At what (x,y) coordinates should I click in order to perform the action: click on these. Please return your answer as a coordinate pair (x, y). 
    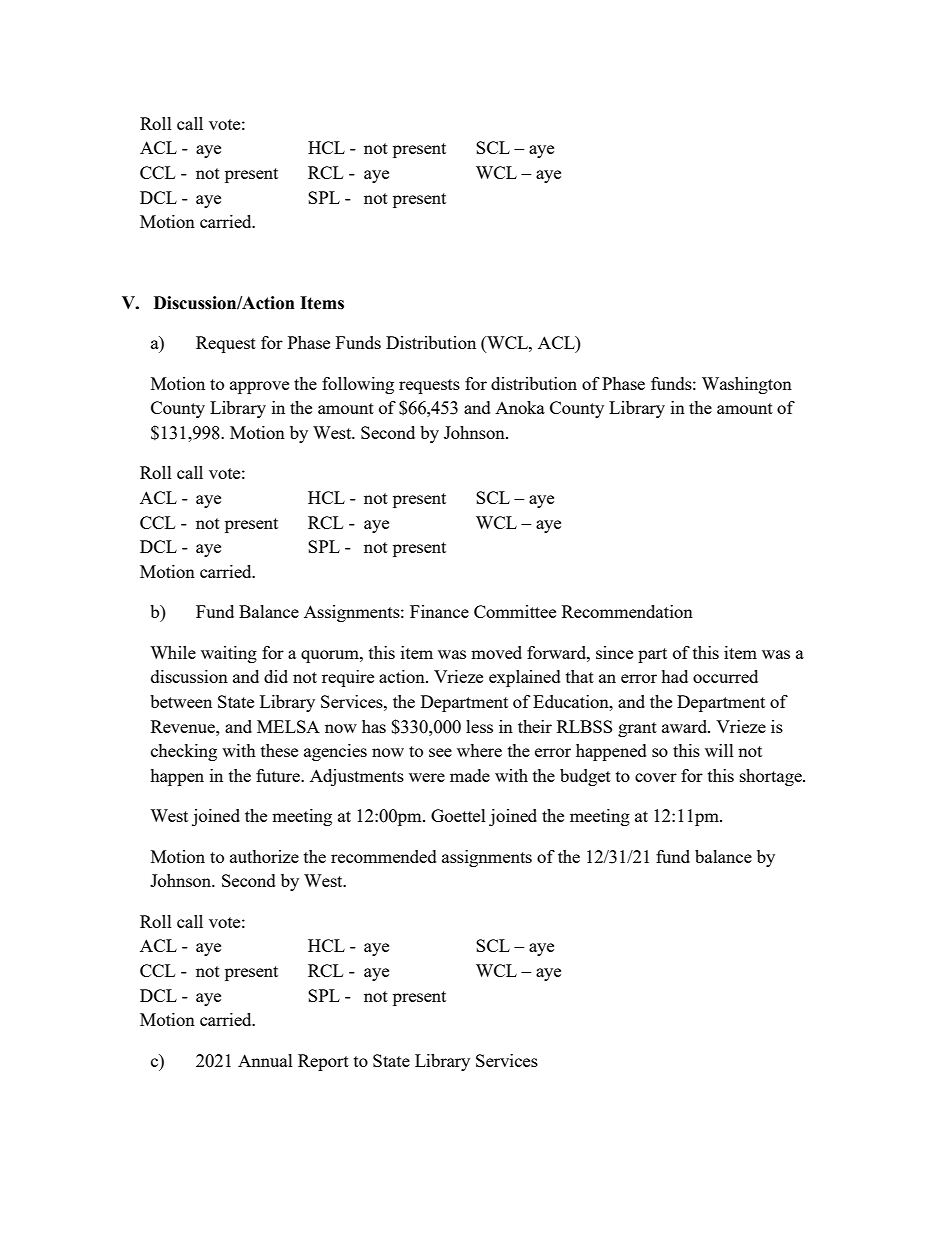
    Looking at the image, I should click on (279, 750).
